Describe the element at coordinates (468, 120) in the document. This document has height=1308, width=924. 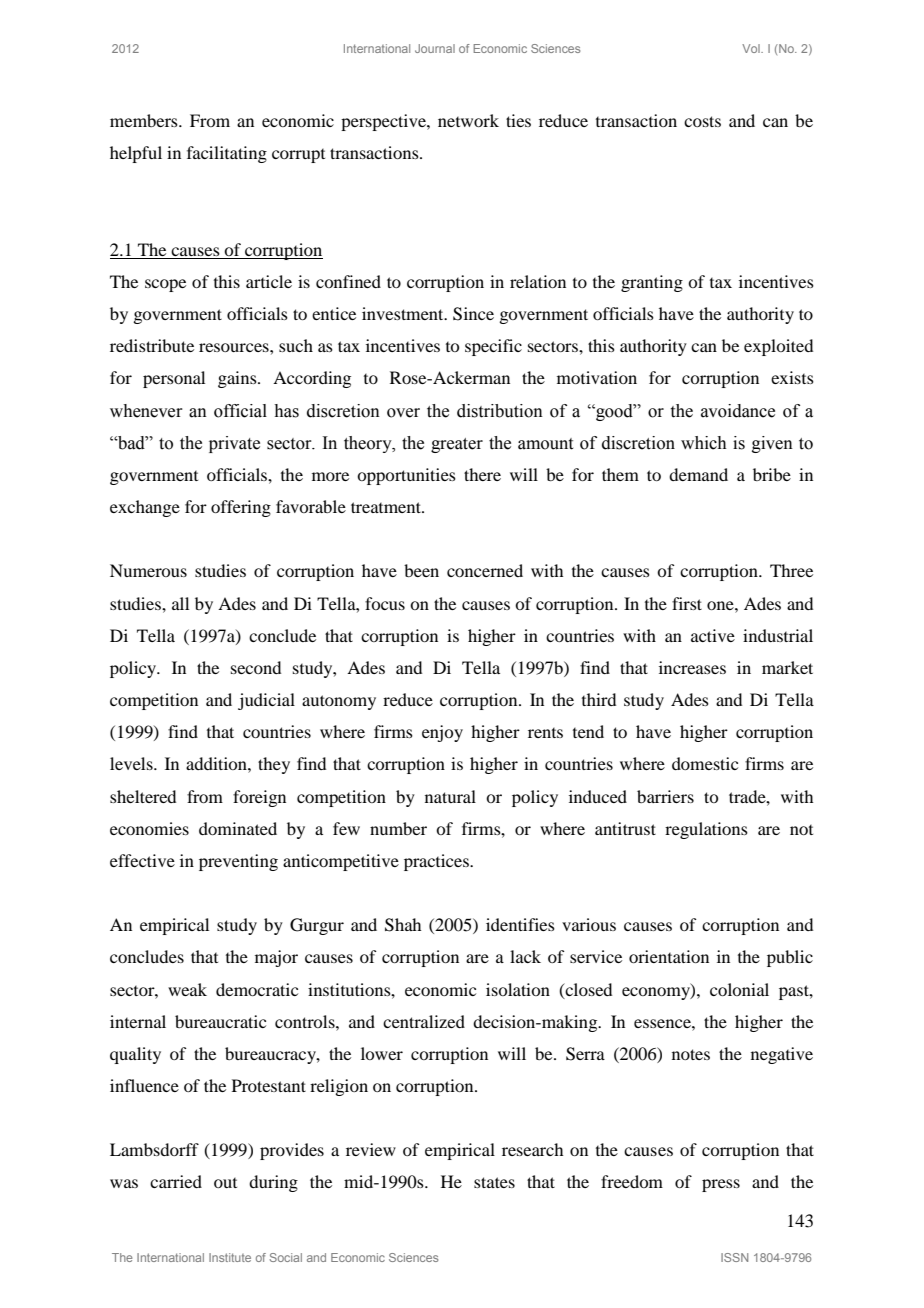
I see `network` at that location.
